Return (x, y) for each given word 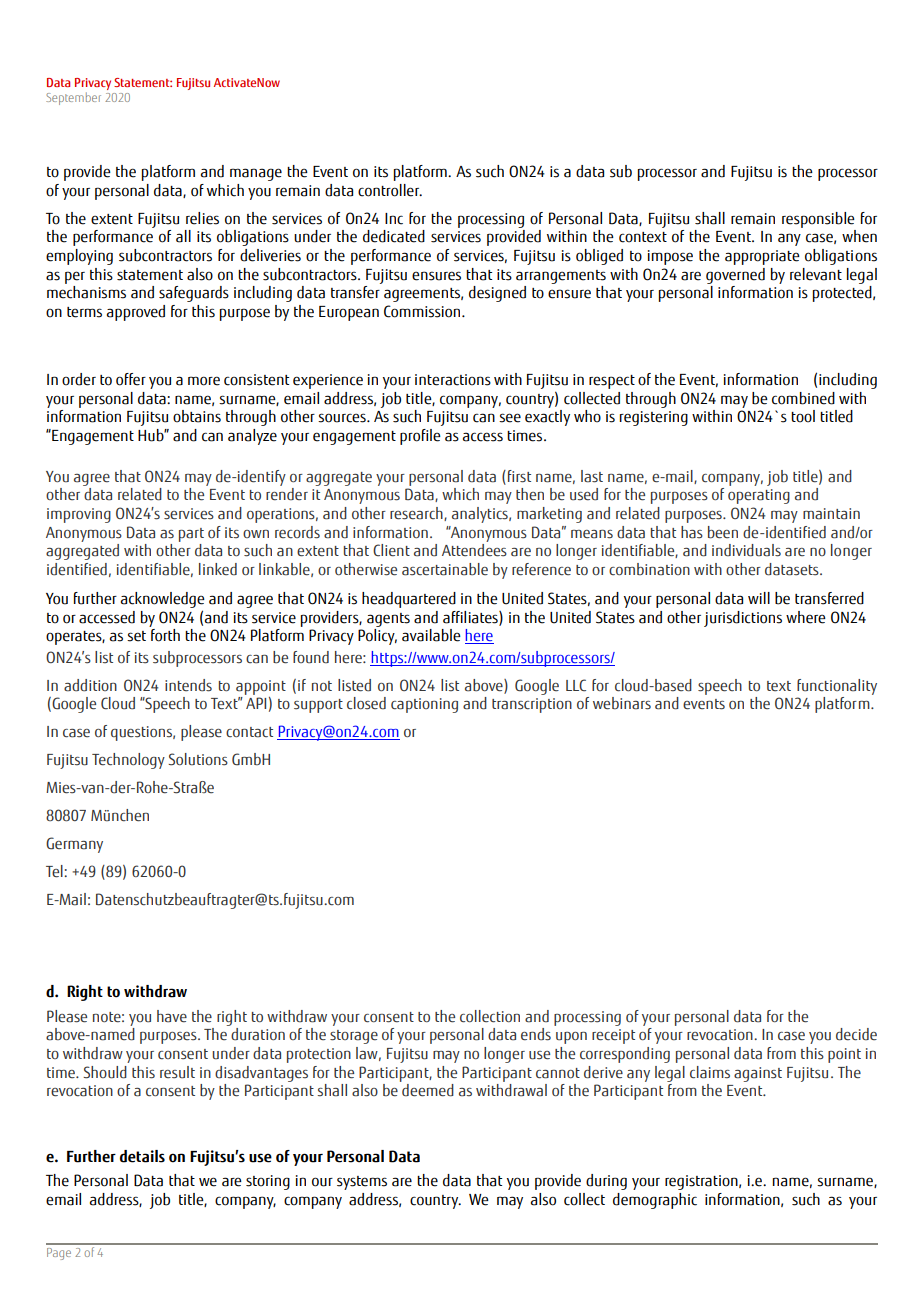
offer (131, 379)
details (142, 1156)
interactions (453, 380)
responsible (818, 220)
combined (803, 398)
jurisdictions (743, 619)
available (431, 635)
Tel (55, 871)
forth (165, 635)
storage (354, 1037)
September (73, 98)
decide (856, 1034)
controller (390, 190)
